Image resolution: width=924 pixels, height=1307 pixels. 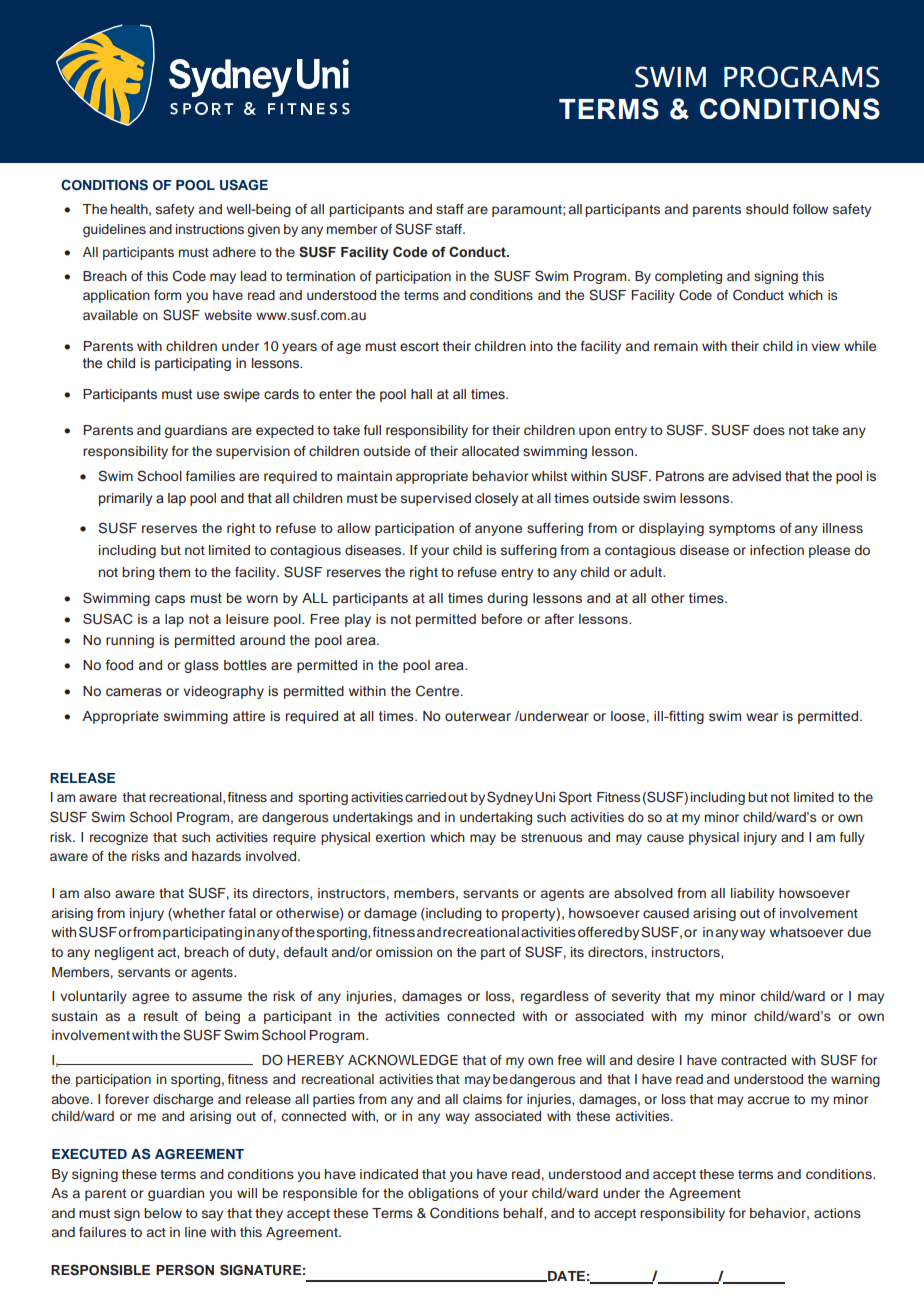 What do you see at coordinates (97, 893) in the screenshot?
I see `also` at bounding box center [97, 893].
